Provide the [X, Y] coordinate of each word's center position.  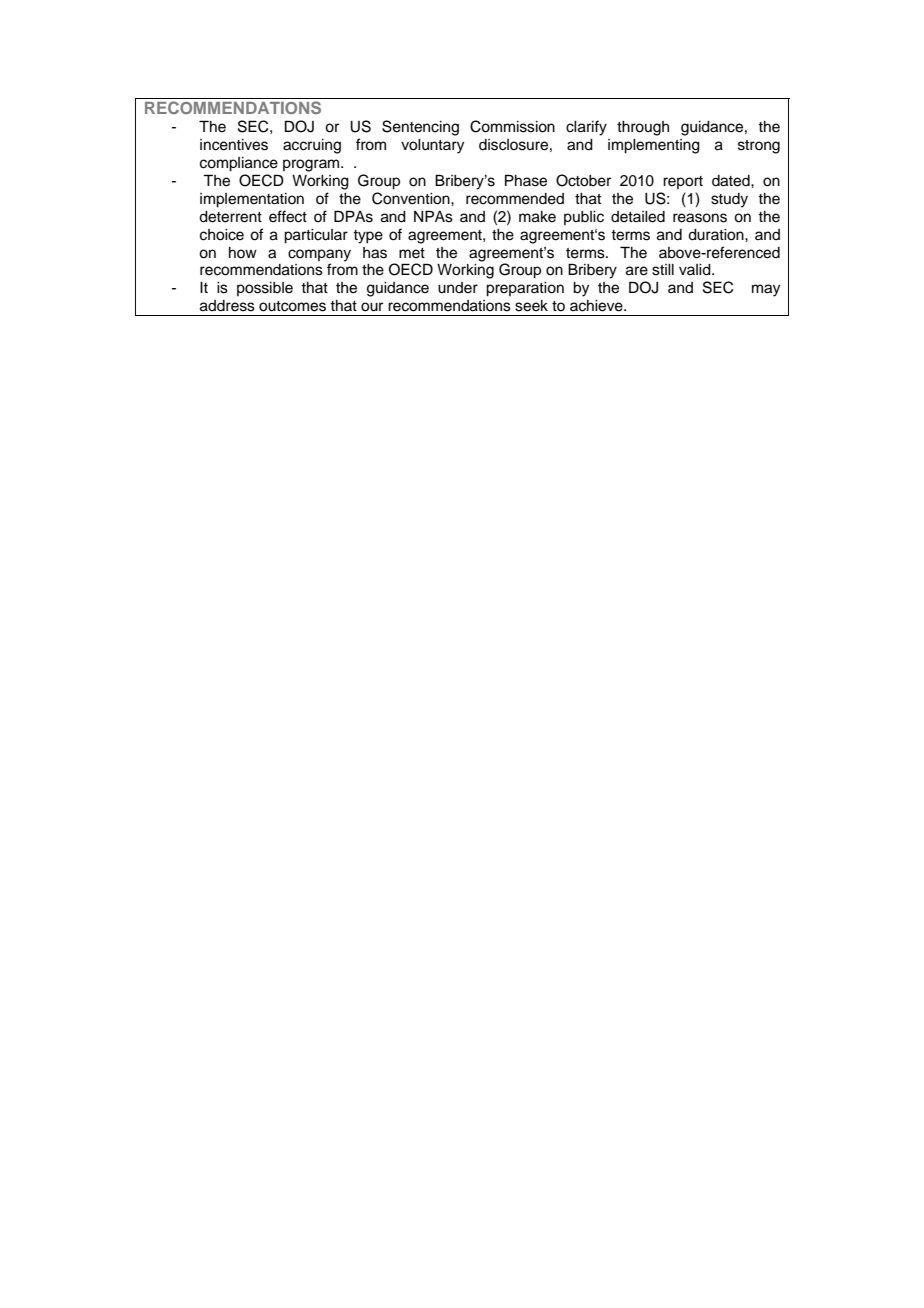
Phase [526, 180]
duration [717, 235]
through [643, 128]
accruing [312, 146]
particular [316, 236]
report [683, 182]
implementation [252, 200]
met [412, 253]
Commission [512, 126]
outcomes [292, 306]
